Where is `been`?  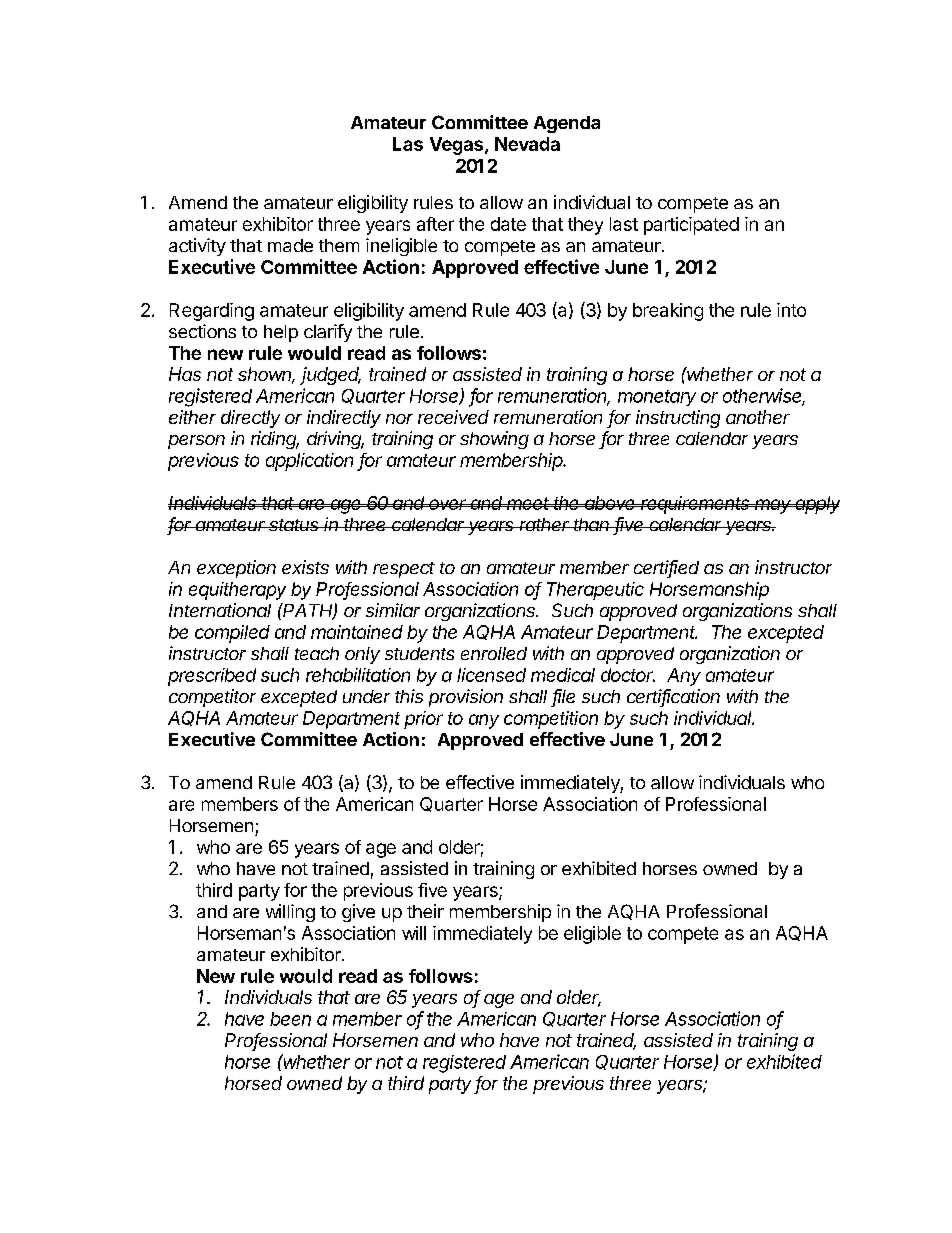
been is located at coordinates (290, 1019).
